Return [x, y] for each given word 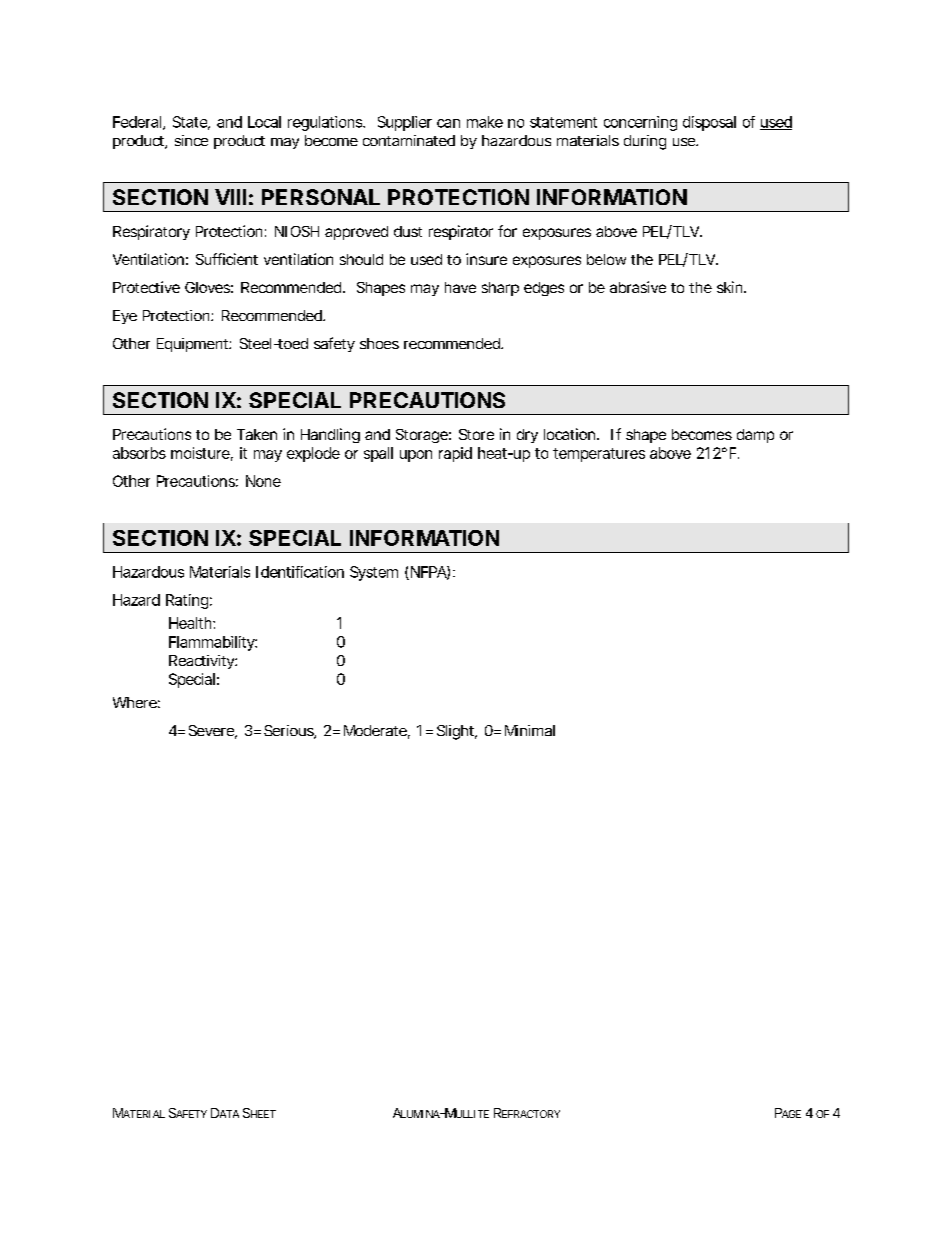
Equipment [194, 345]
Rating [187, 601]
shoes [379, 343]
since [191, 140]
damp [755, 436]
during [645, 142]
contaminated [409, 140]
